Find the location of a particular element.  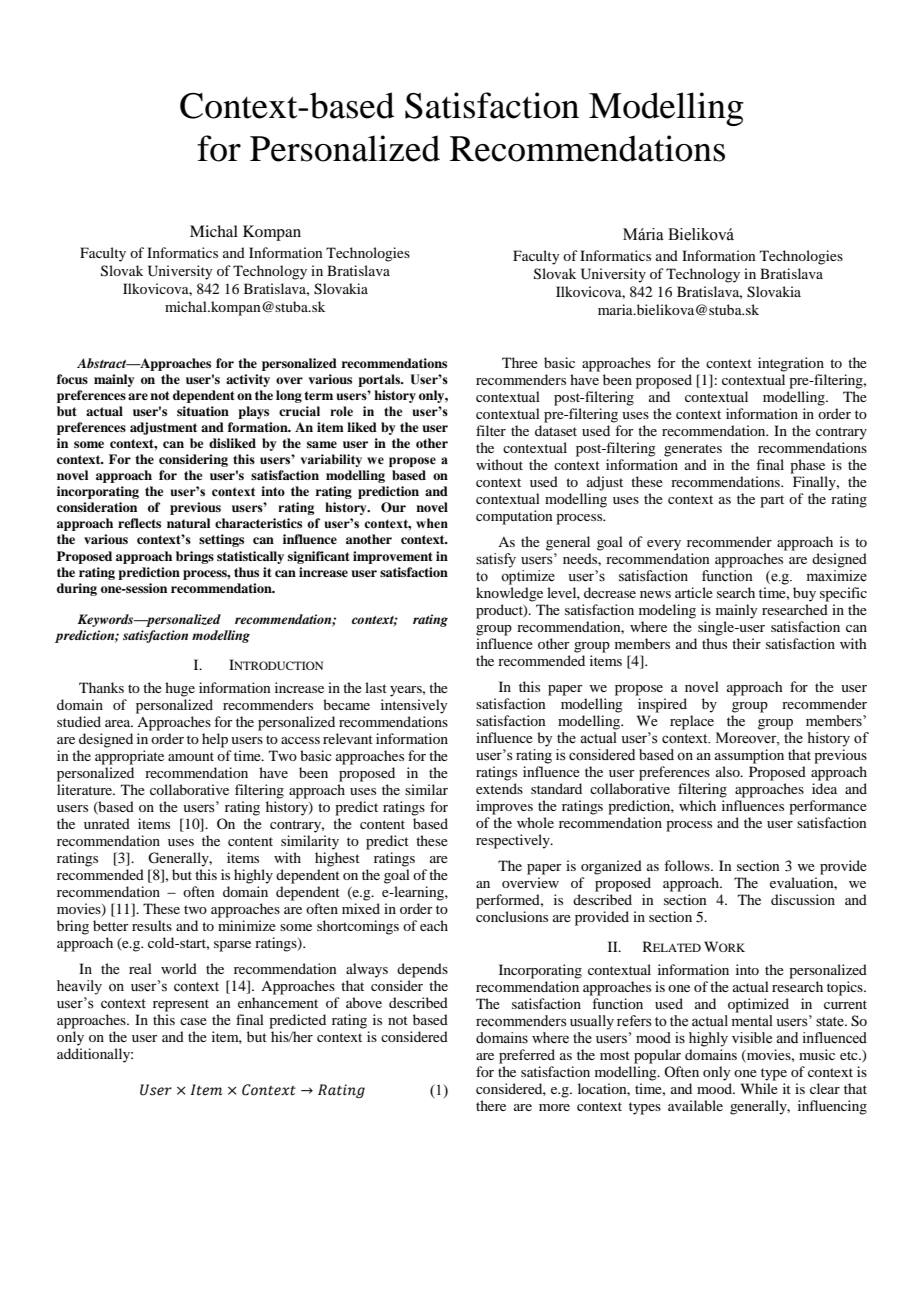

there is located at coordinates (491, 1105).
